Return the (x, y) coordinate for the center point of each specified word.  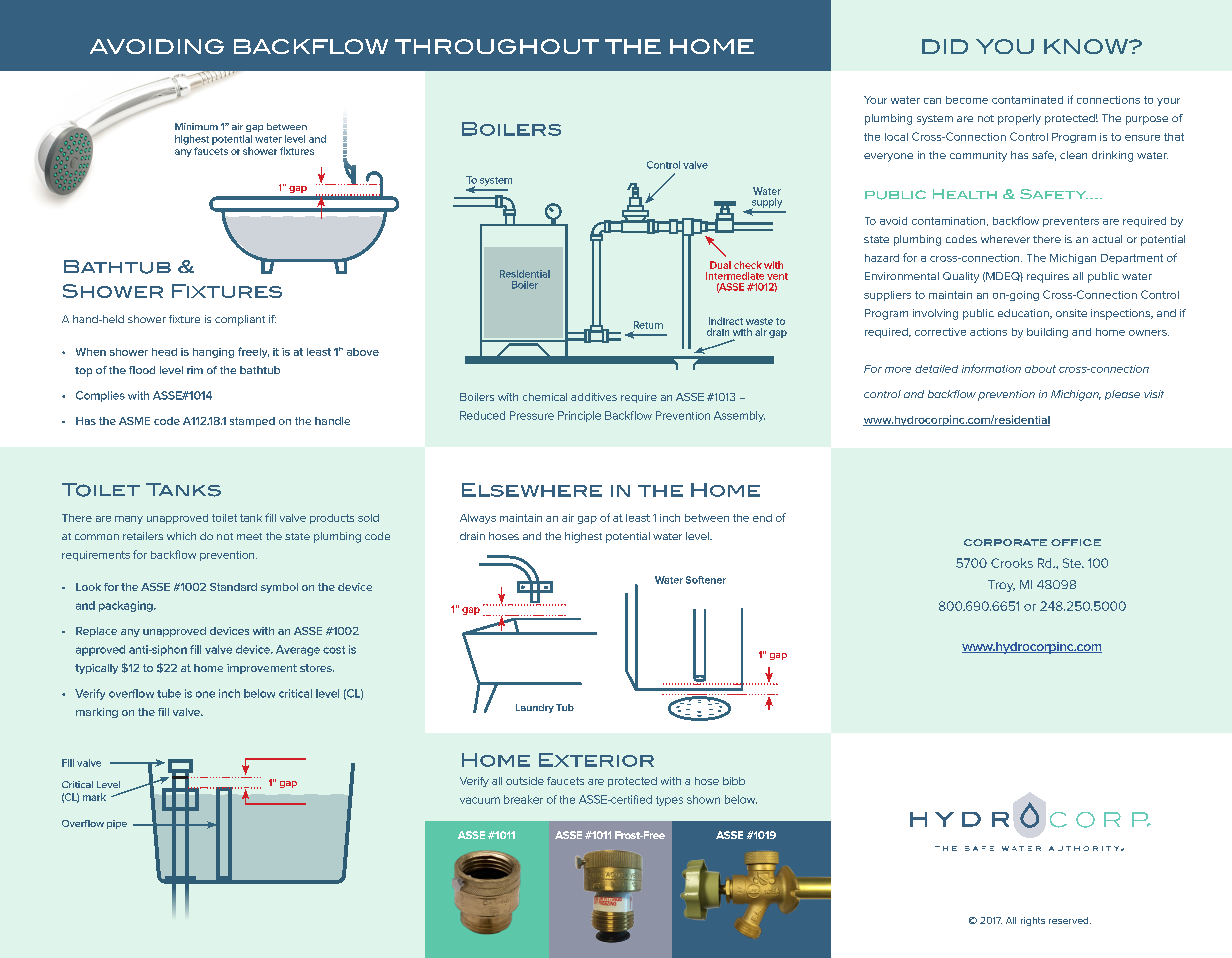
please (1122, 395)
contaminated (1027, 100)
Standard (233, 587)
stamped (252, 422)
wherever (1005, 239)
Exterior (596, 760)
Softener (706, 580)
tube (169, 693)
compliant (240, 320)
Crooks (1012, 563)
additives (594, 397)
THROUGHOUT (497, 46)
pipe (117, 824)
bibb (734, 781)
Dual (720, 265)
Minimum (196, 126)
